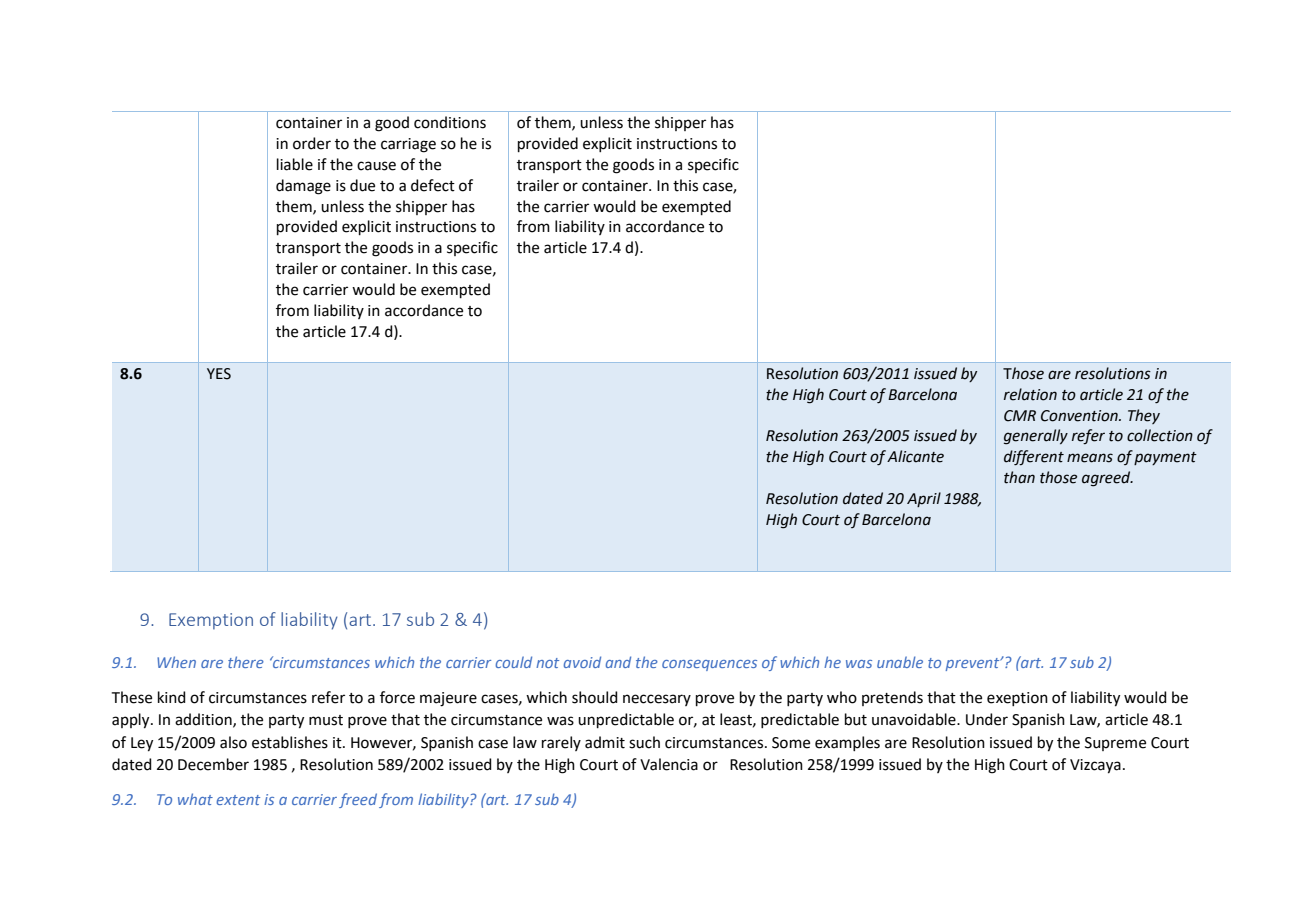 The height and width of the image is (924, 1308). What do you see at coordinates (1020, 416) in the image?
I see `CMR` at bounding box center [1020, 416].
